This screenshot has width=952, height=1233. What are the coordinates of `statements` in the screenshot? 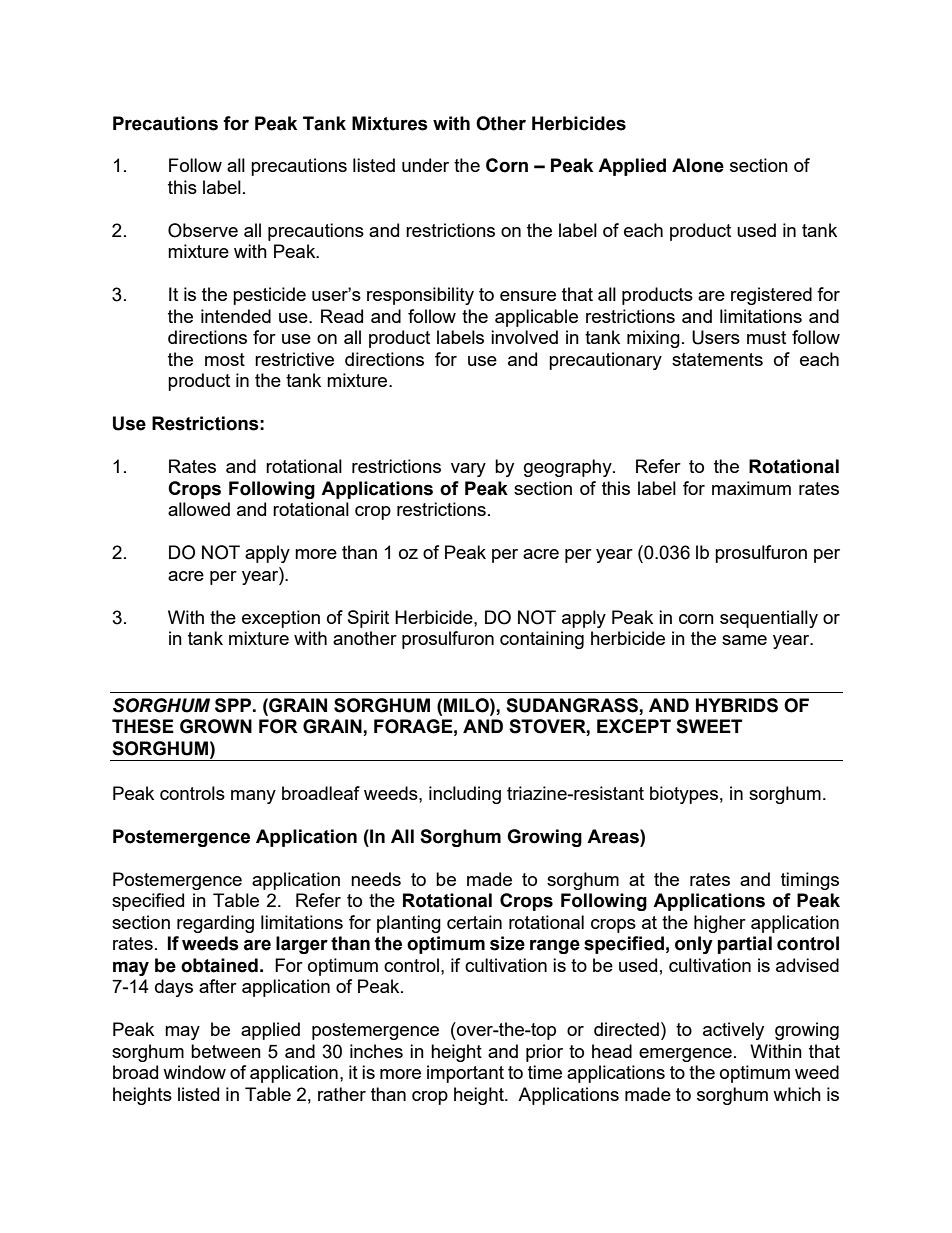 It's located at (717, 359).
